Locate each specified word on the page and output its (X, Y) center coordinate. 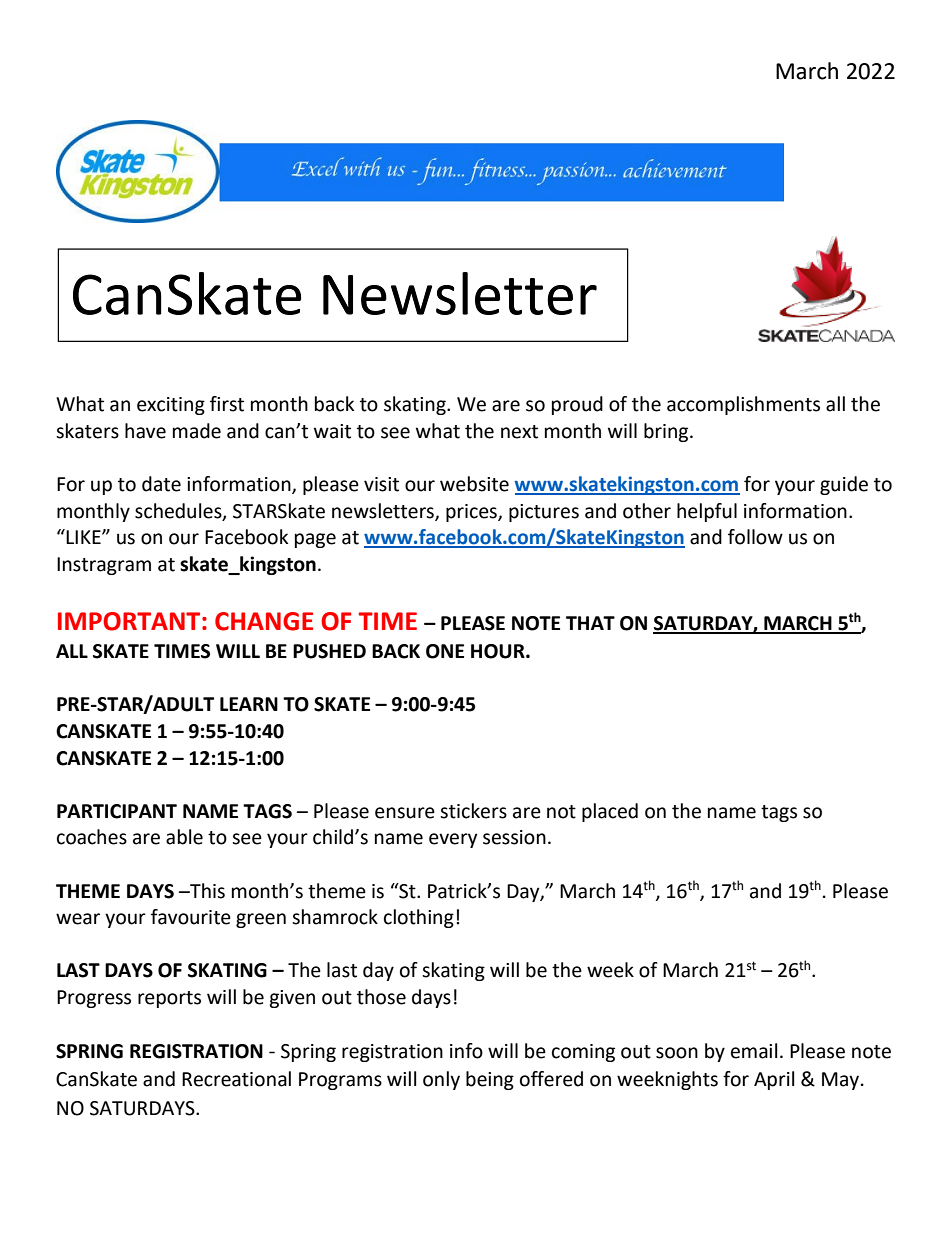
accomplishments (743, 405)
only (441, 1080)
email (754, 1051)
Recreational (236, 1079)
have (145, 431)
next (519, 432)
